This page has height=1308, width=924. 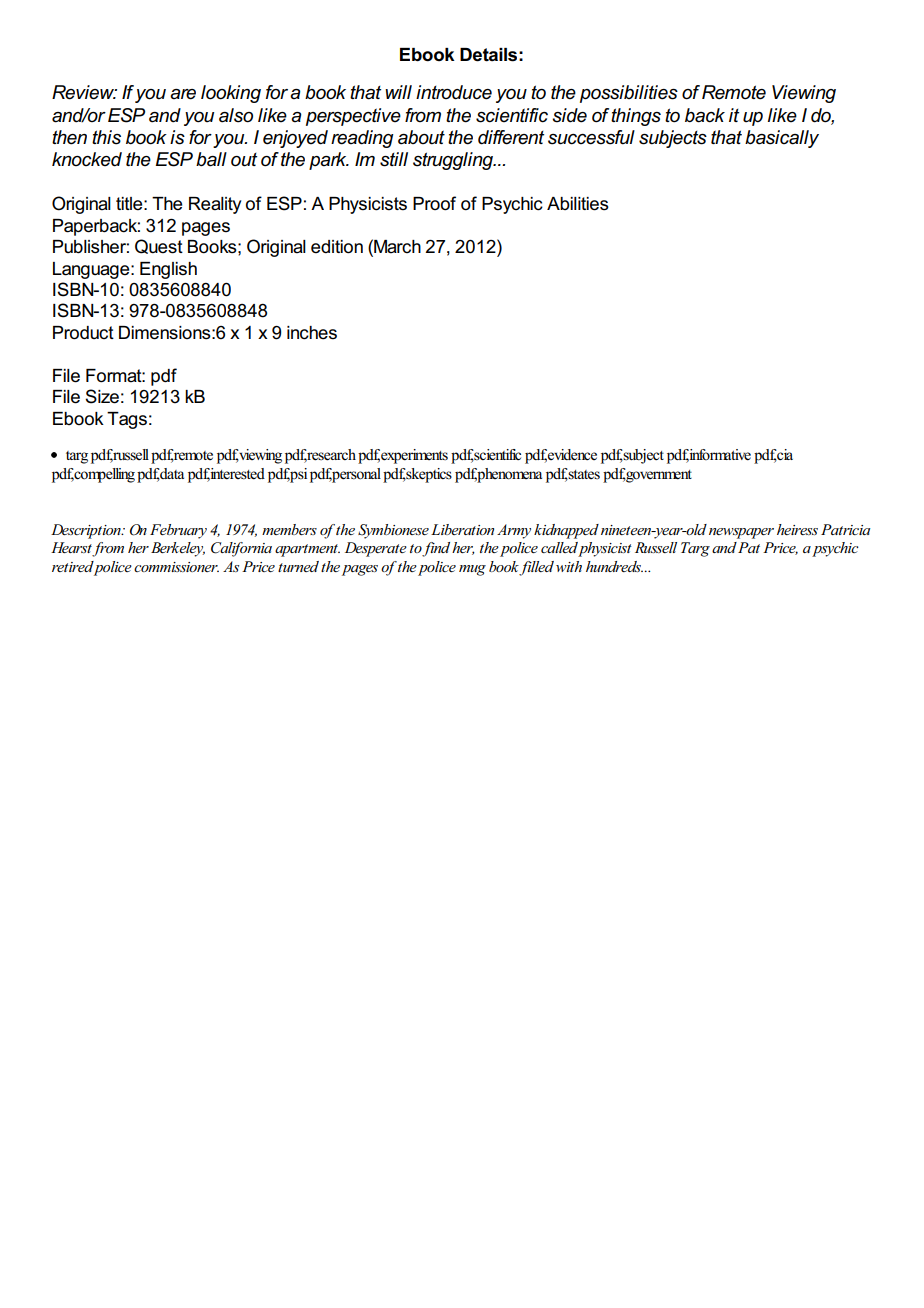 I want to click on inches, so click(x=312, y=333).
